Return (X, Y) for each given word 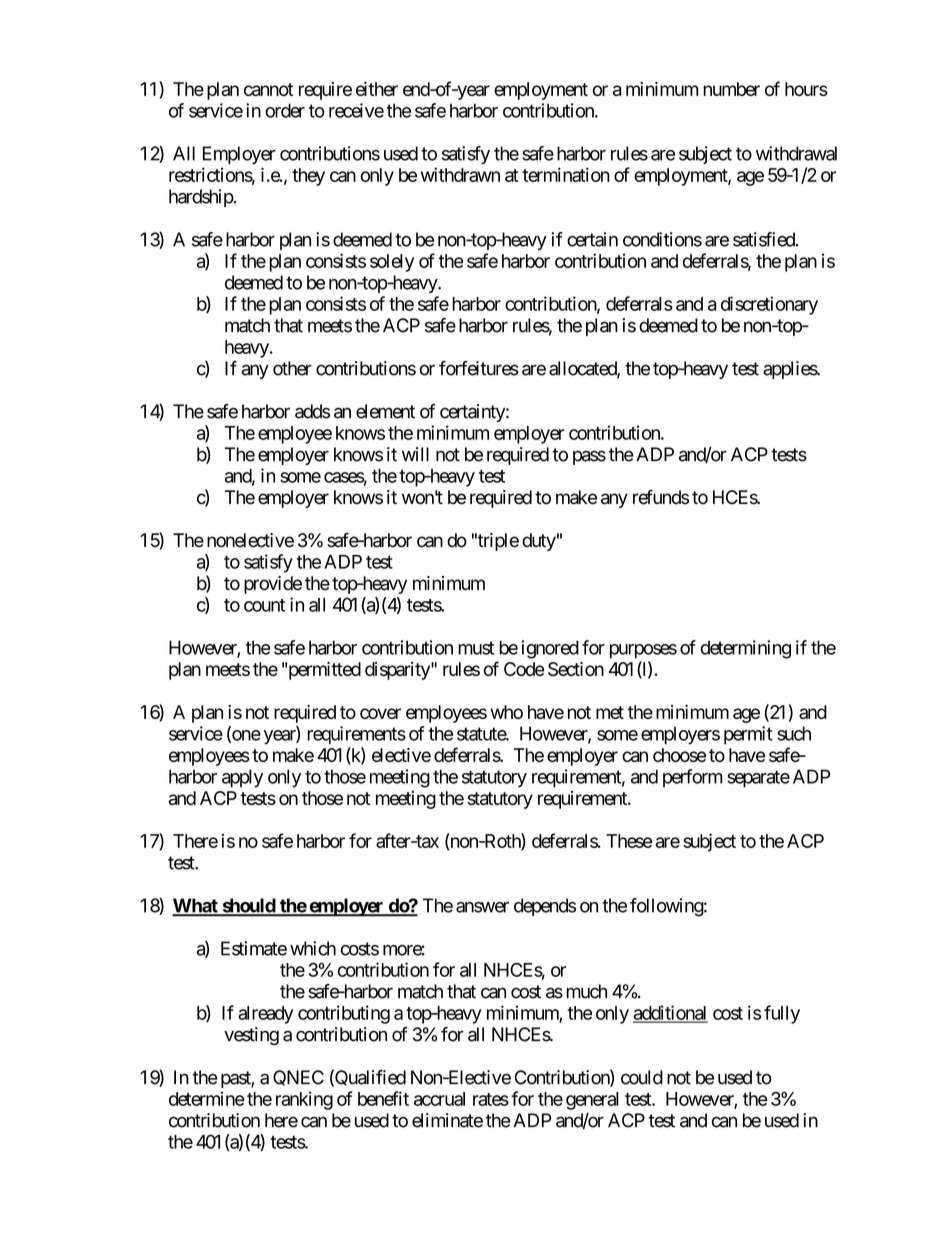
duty (539, 542)
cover (380, 713)
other (292, 368)
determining (746, 649)
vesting (251, 1036)
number (731, 89)
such (794, 733)
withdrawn (460, 174)
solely (392, 263)
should (248, 906)
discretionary (769, 305)
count (264, 605)
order (285, 110)
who (506, 712)
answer (482, 907)
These (629, 841)
